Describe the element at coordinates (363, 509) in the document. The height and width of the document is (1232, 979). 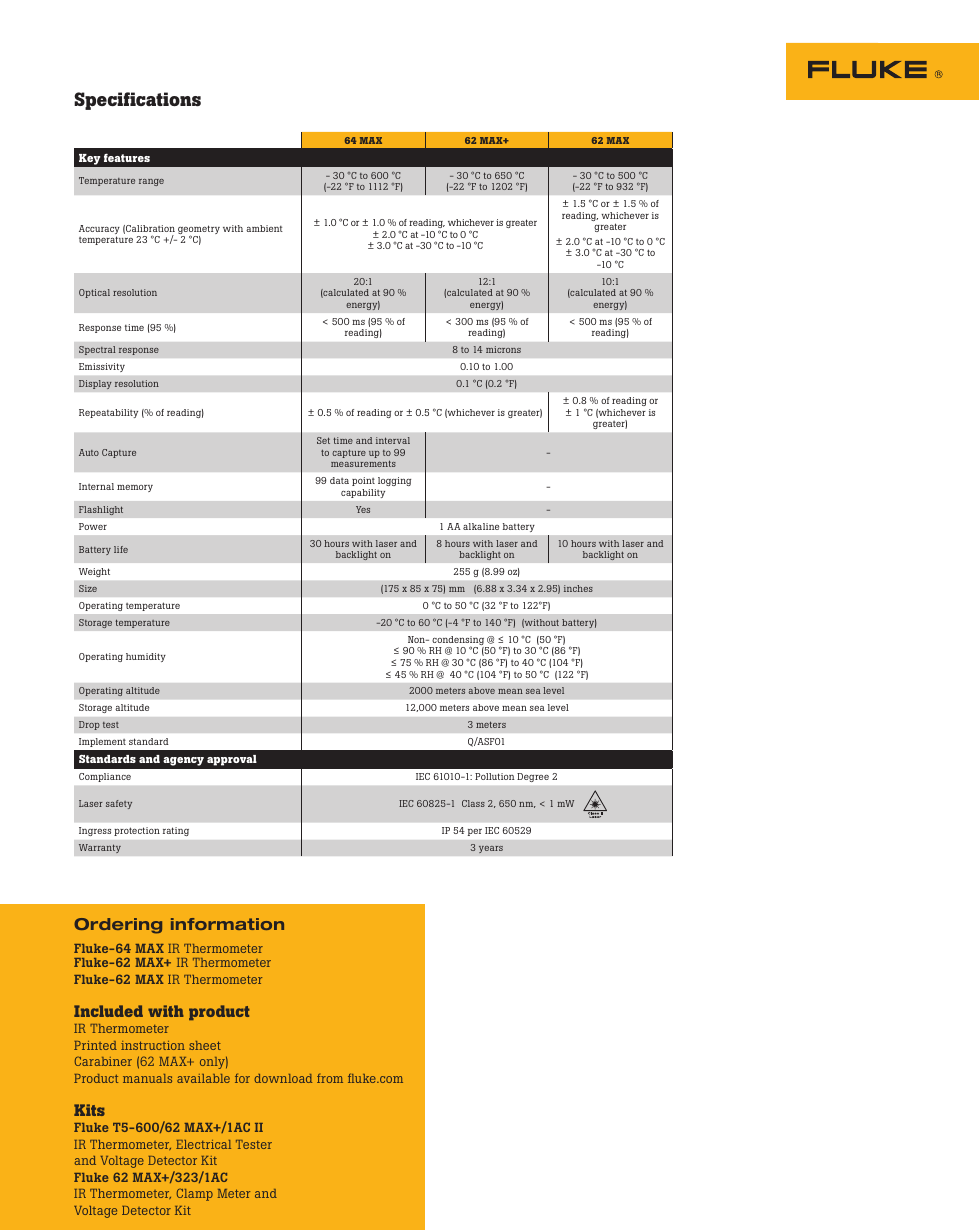
I see `Yes` at that location.
